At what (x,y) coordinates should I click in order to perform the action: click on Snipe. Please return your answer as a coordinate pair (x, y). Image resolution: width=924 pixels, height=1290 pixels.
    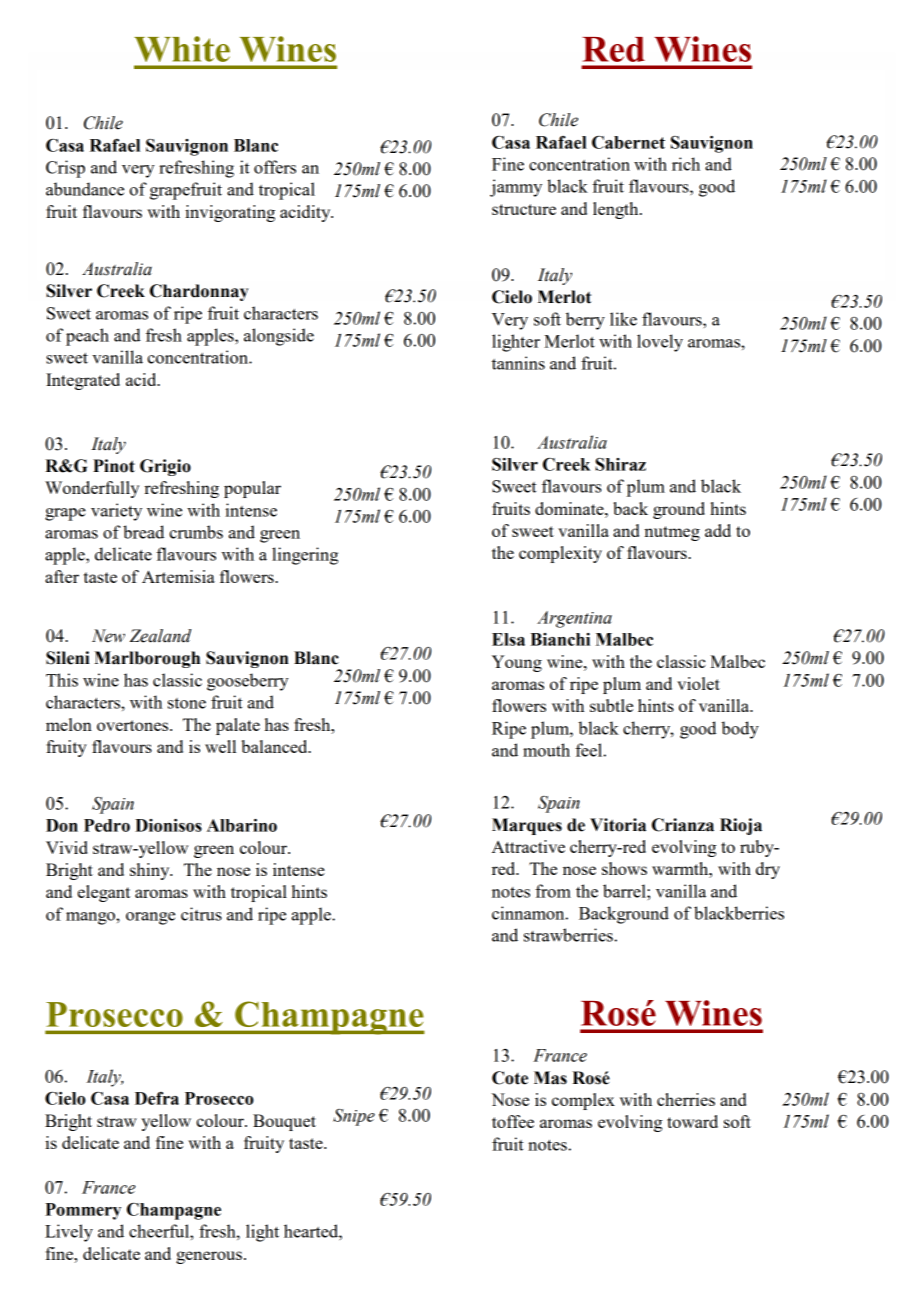
    Looking at the image, I should click on (354, 1117).
